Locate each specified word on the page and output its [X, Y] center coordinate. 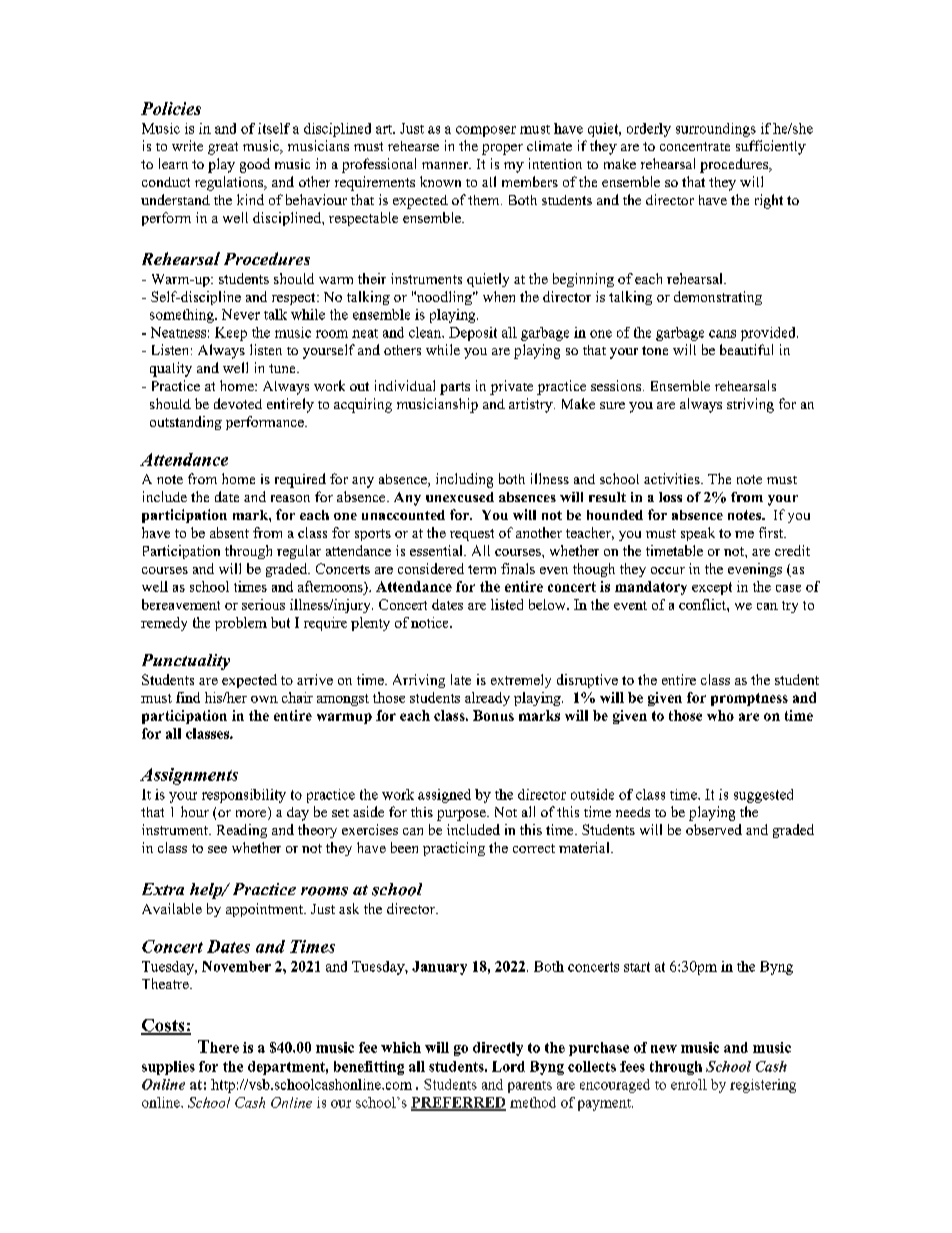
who [720, 715]
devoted [238, 403]
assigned [444, 796]
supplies [168, 1068]
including [464, 480]
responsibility [244, 796]
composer [486, 131]
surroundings [716, 130]
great [223, 148]
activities [673, 478]
